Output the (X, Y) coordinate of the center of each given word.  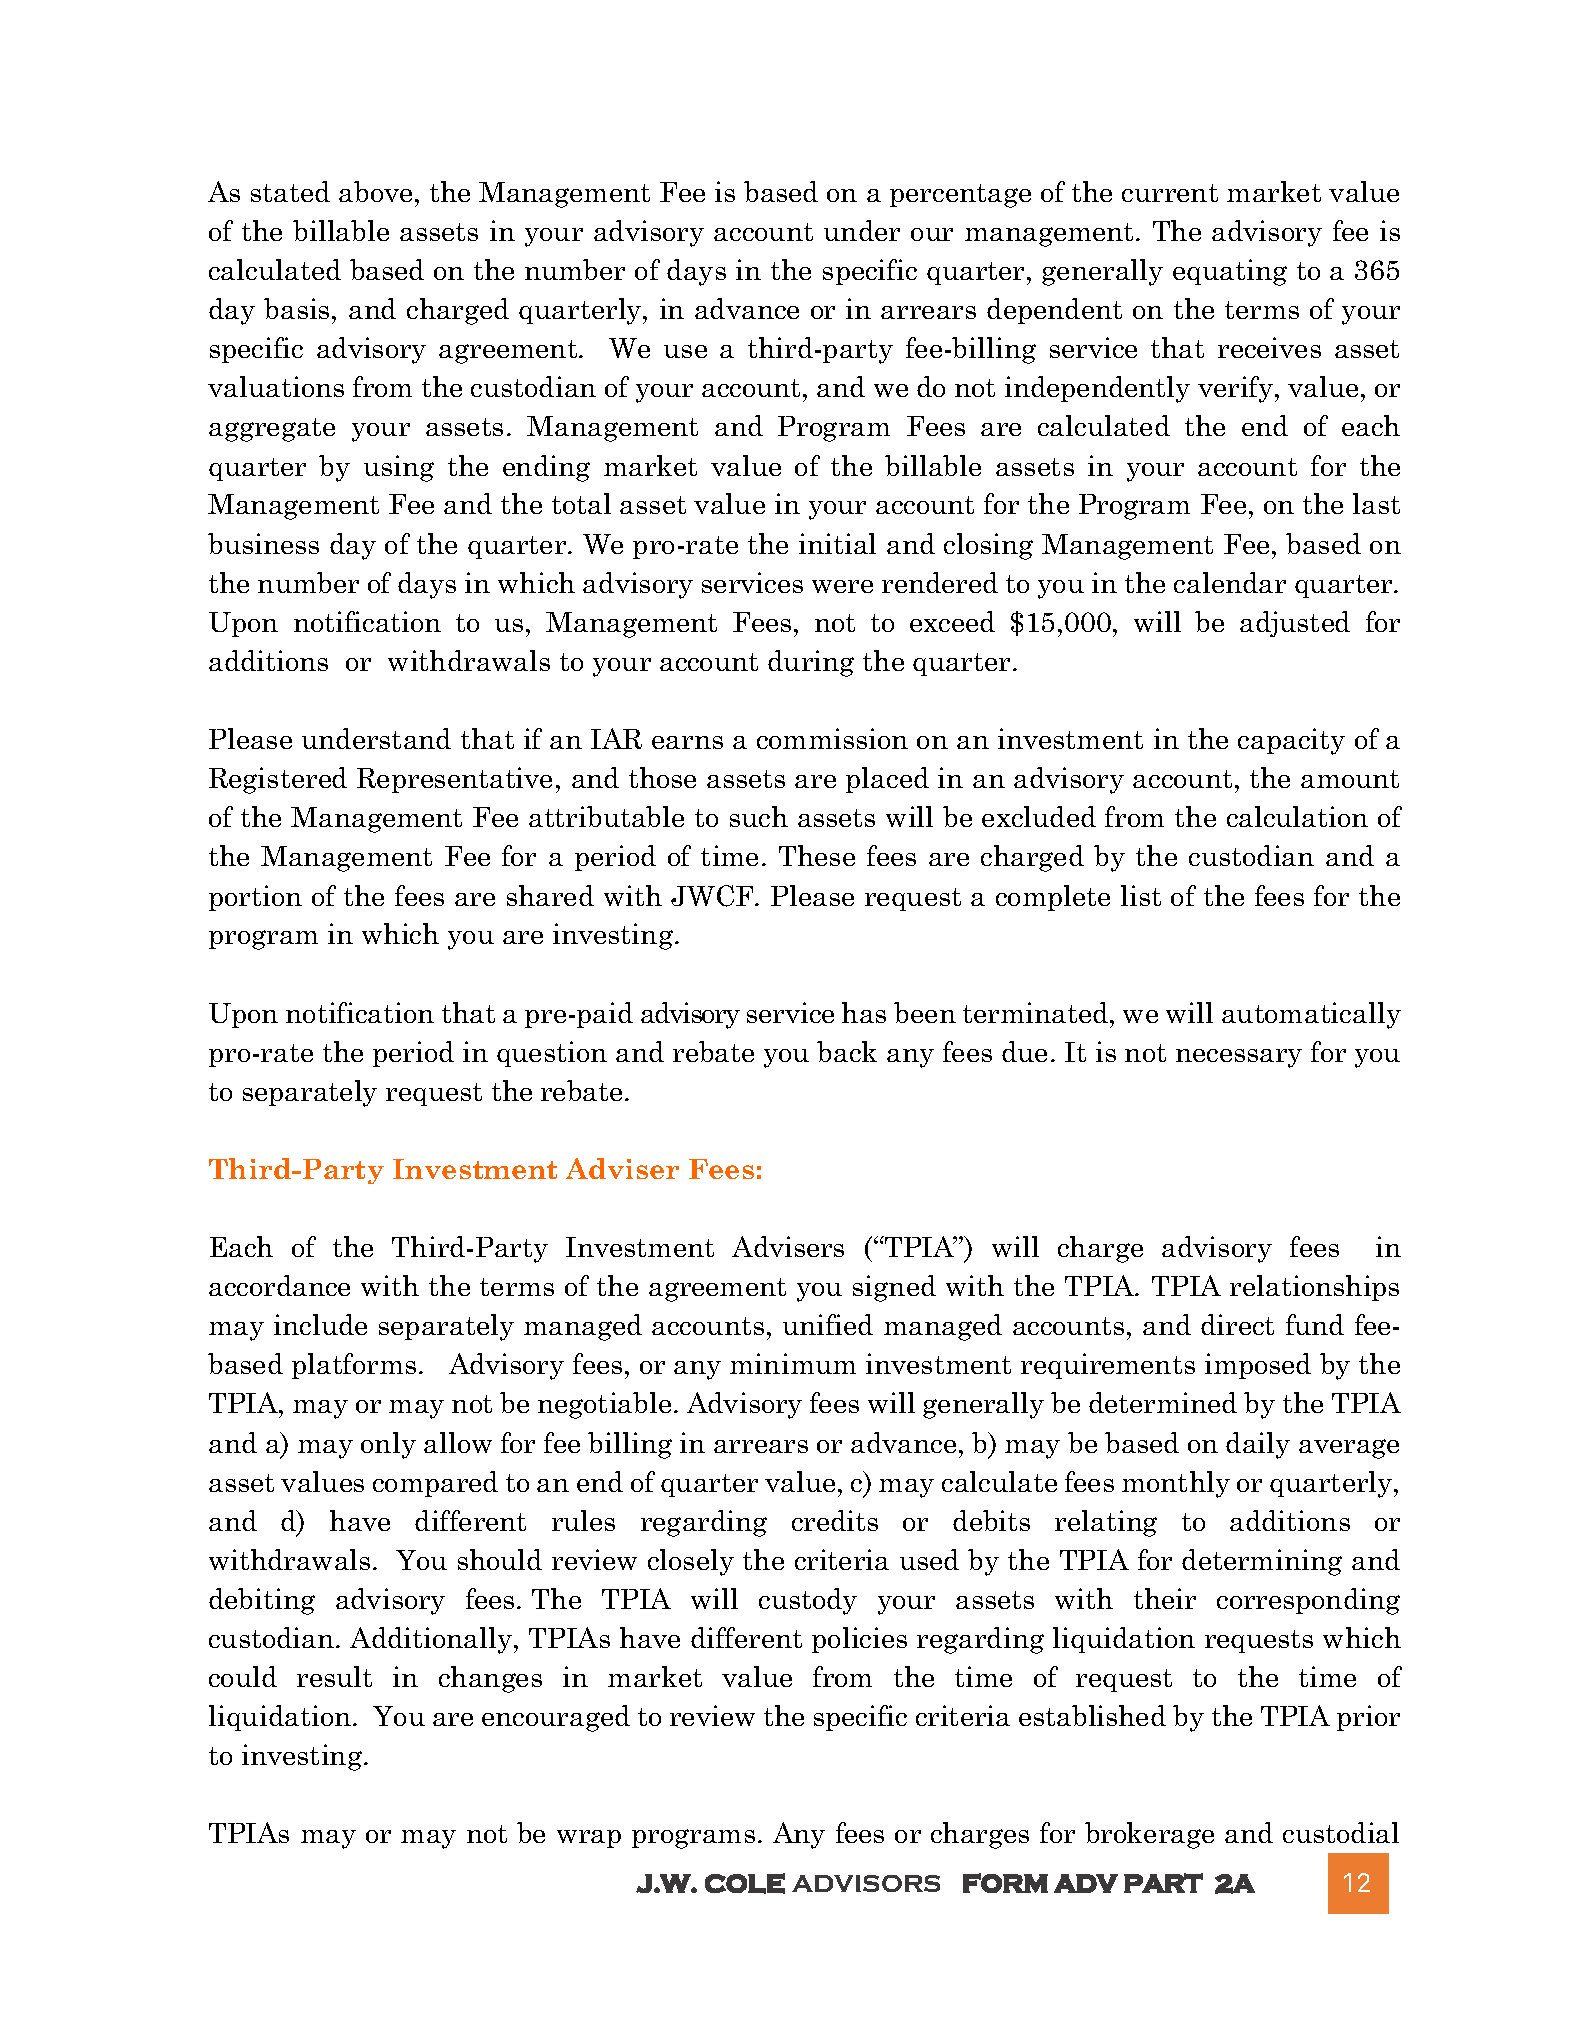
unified (828, 1324)
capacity (1291, 741)
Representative (454, 780)
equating (1230, 272)
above (375, 191)
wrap (589, 1839)
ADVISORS (866, 1883)
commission (832, 738)
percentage (960, 196)
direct (1237, 1324)
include (320, 1324)
